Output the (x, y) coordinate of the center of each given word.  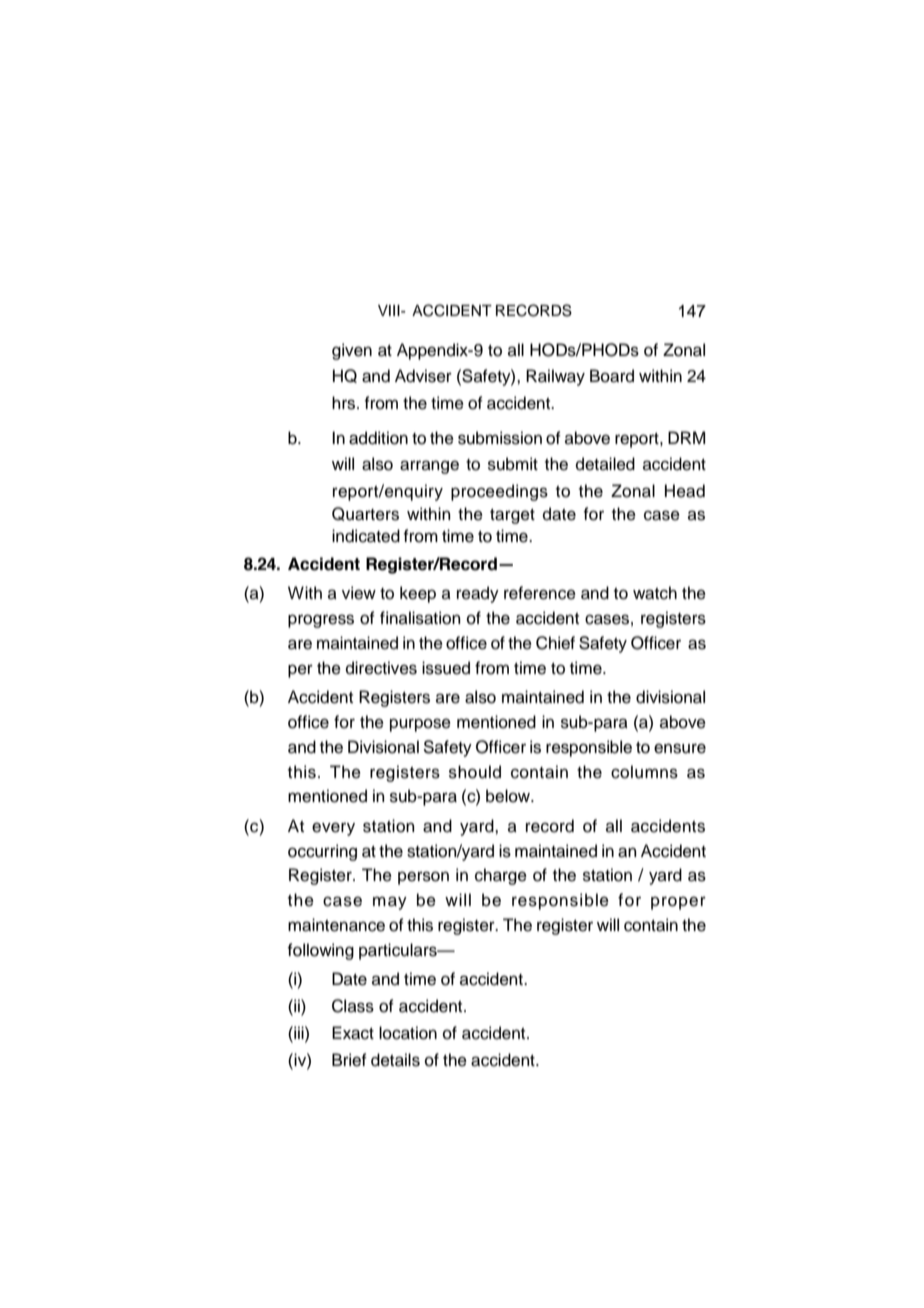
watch (655, 593)
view (359, 593)
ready (478, 594)
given (352, 351)
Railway (555, 377)
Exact (353, 1033)
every (333, 829)
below (509, 796)
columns (644, 772)
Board (612, 376)
